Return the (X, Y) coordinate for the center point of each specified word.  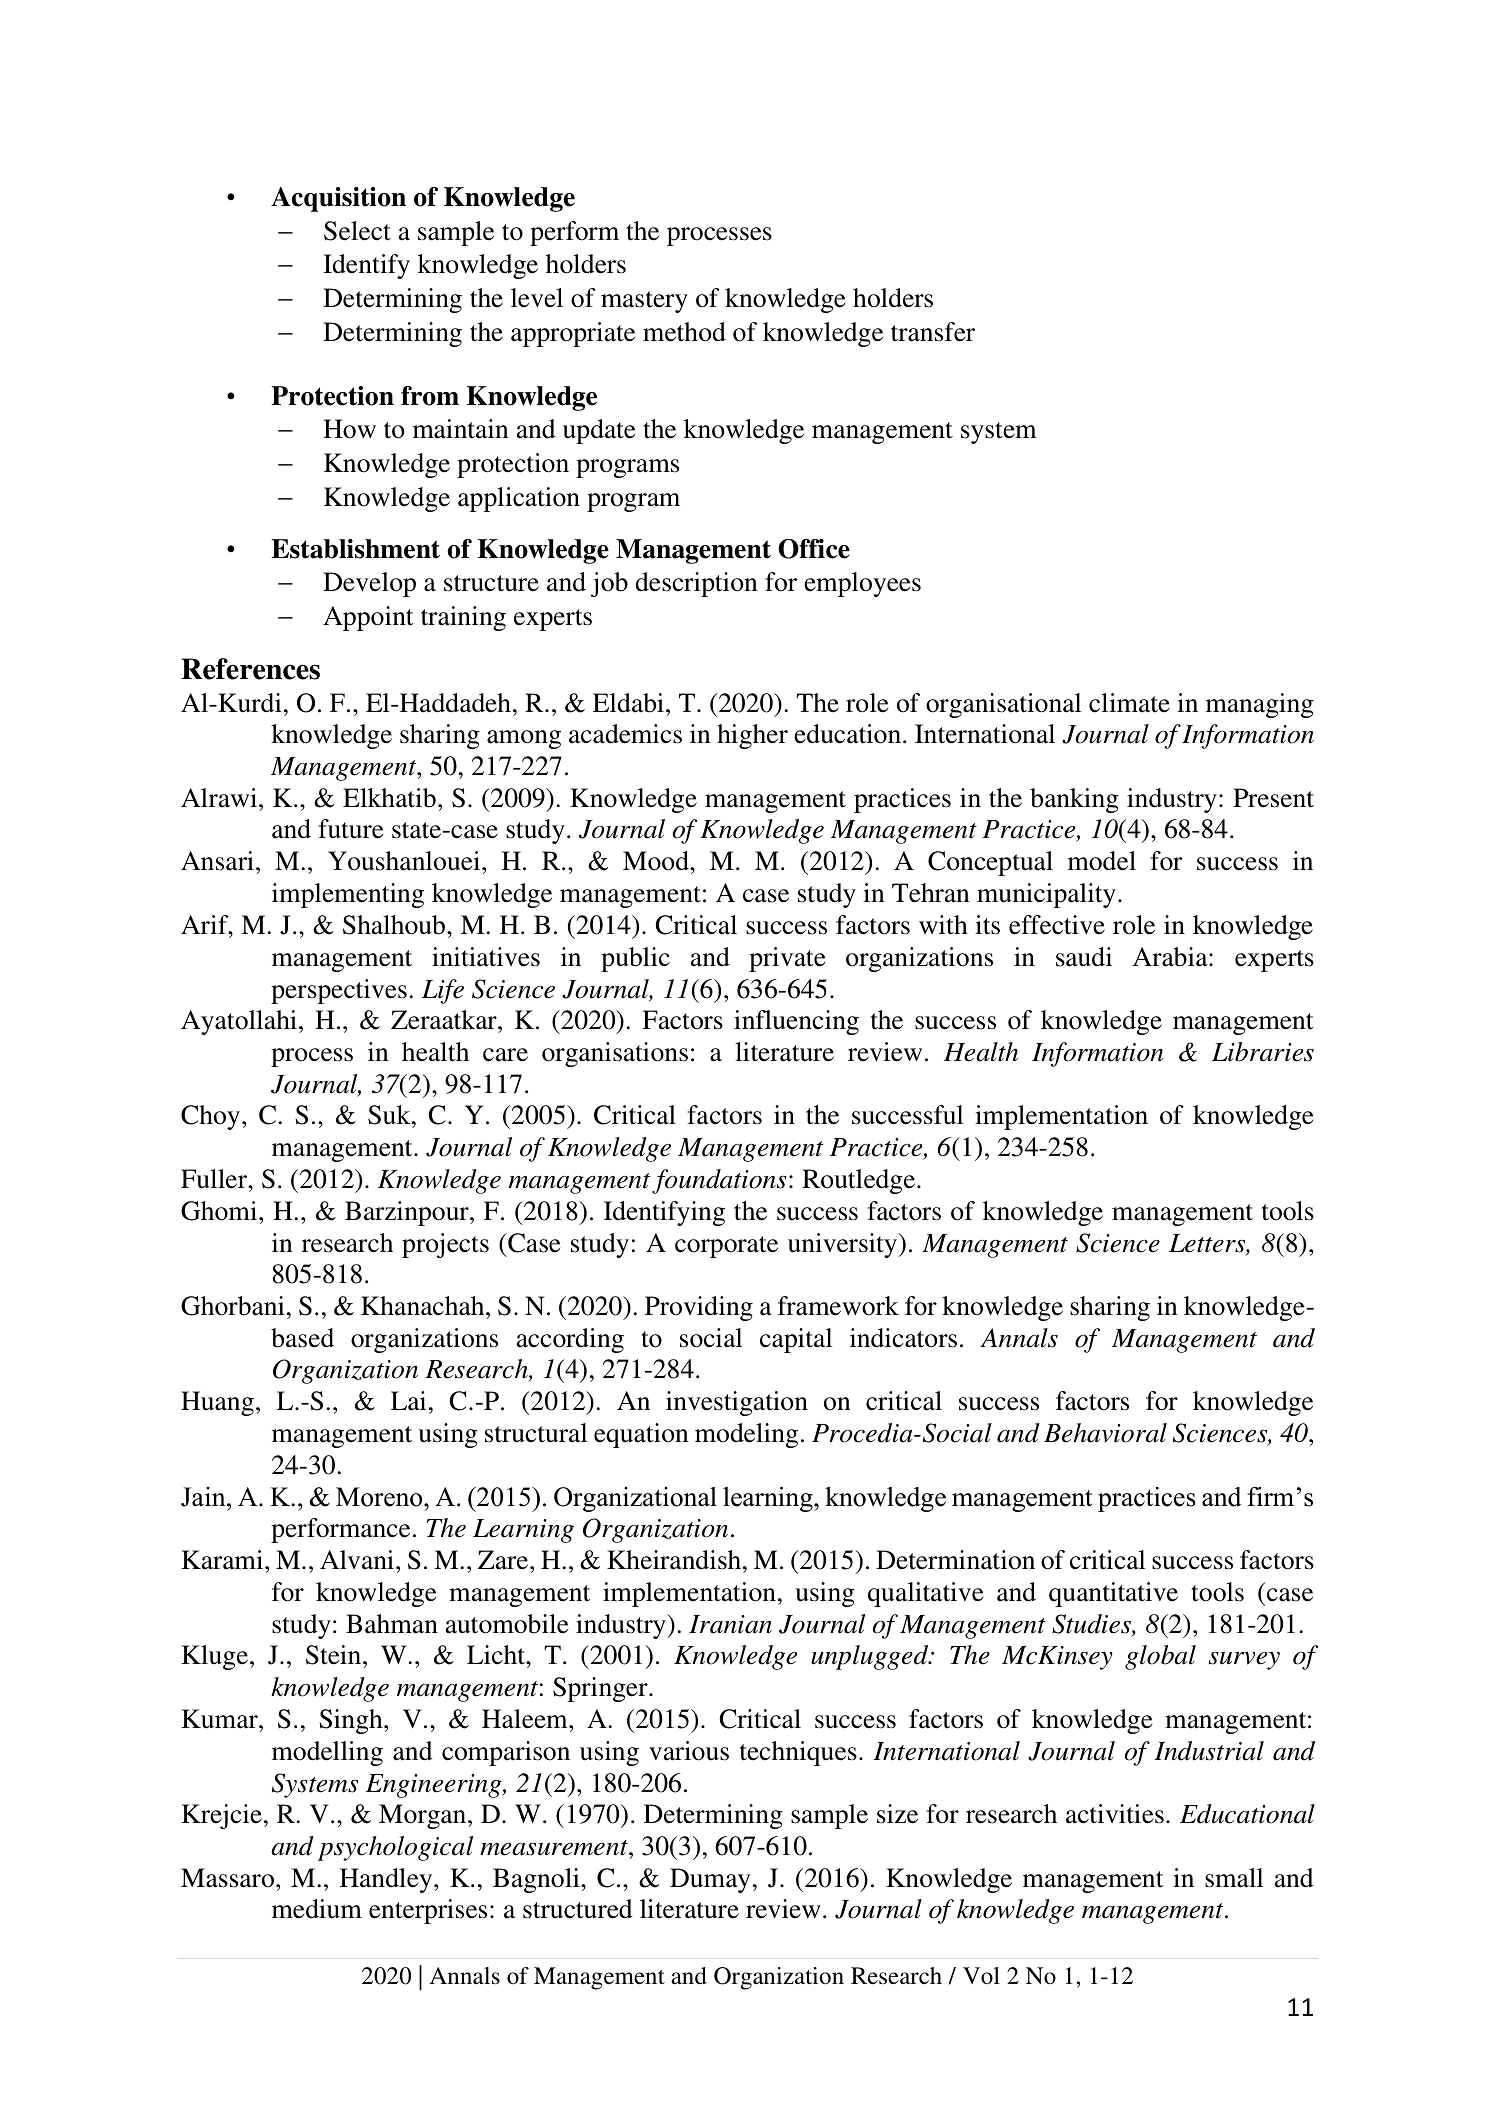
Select (357, 231)
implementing (348, 895)
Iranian (730, 1624)
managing (1260, 705)
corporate (726, 1247)
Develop (369, 584)
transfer (933, 332)
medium (317, 1909)
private (787, 959)
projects (445, 1245)
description (696, 584)
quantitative (1113, 1594)
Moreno (380, 1497)
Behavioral (1105, 1433)
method (684, 332)
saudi (1084, 957)
